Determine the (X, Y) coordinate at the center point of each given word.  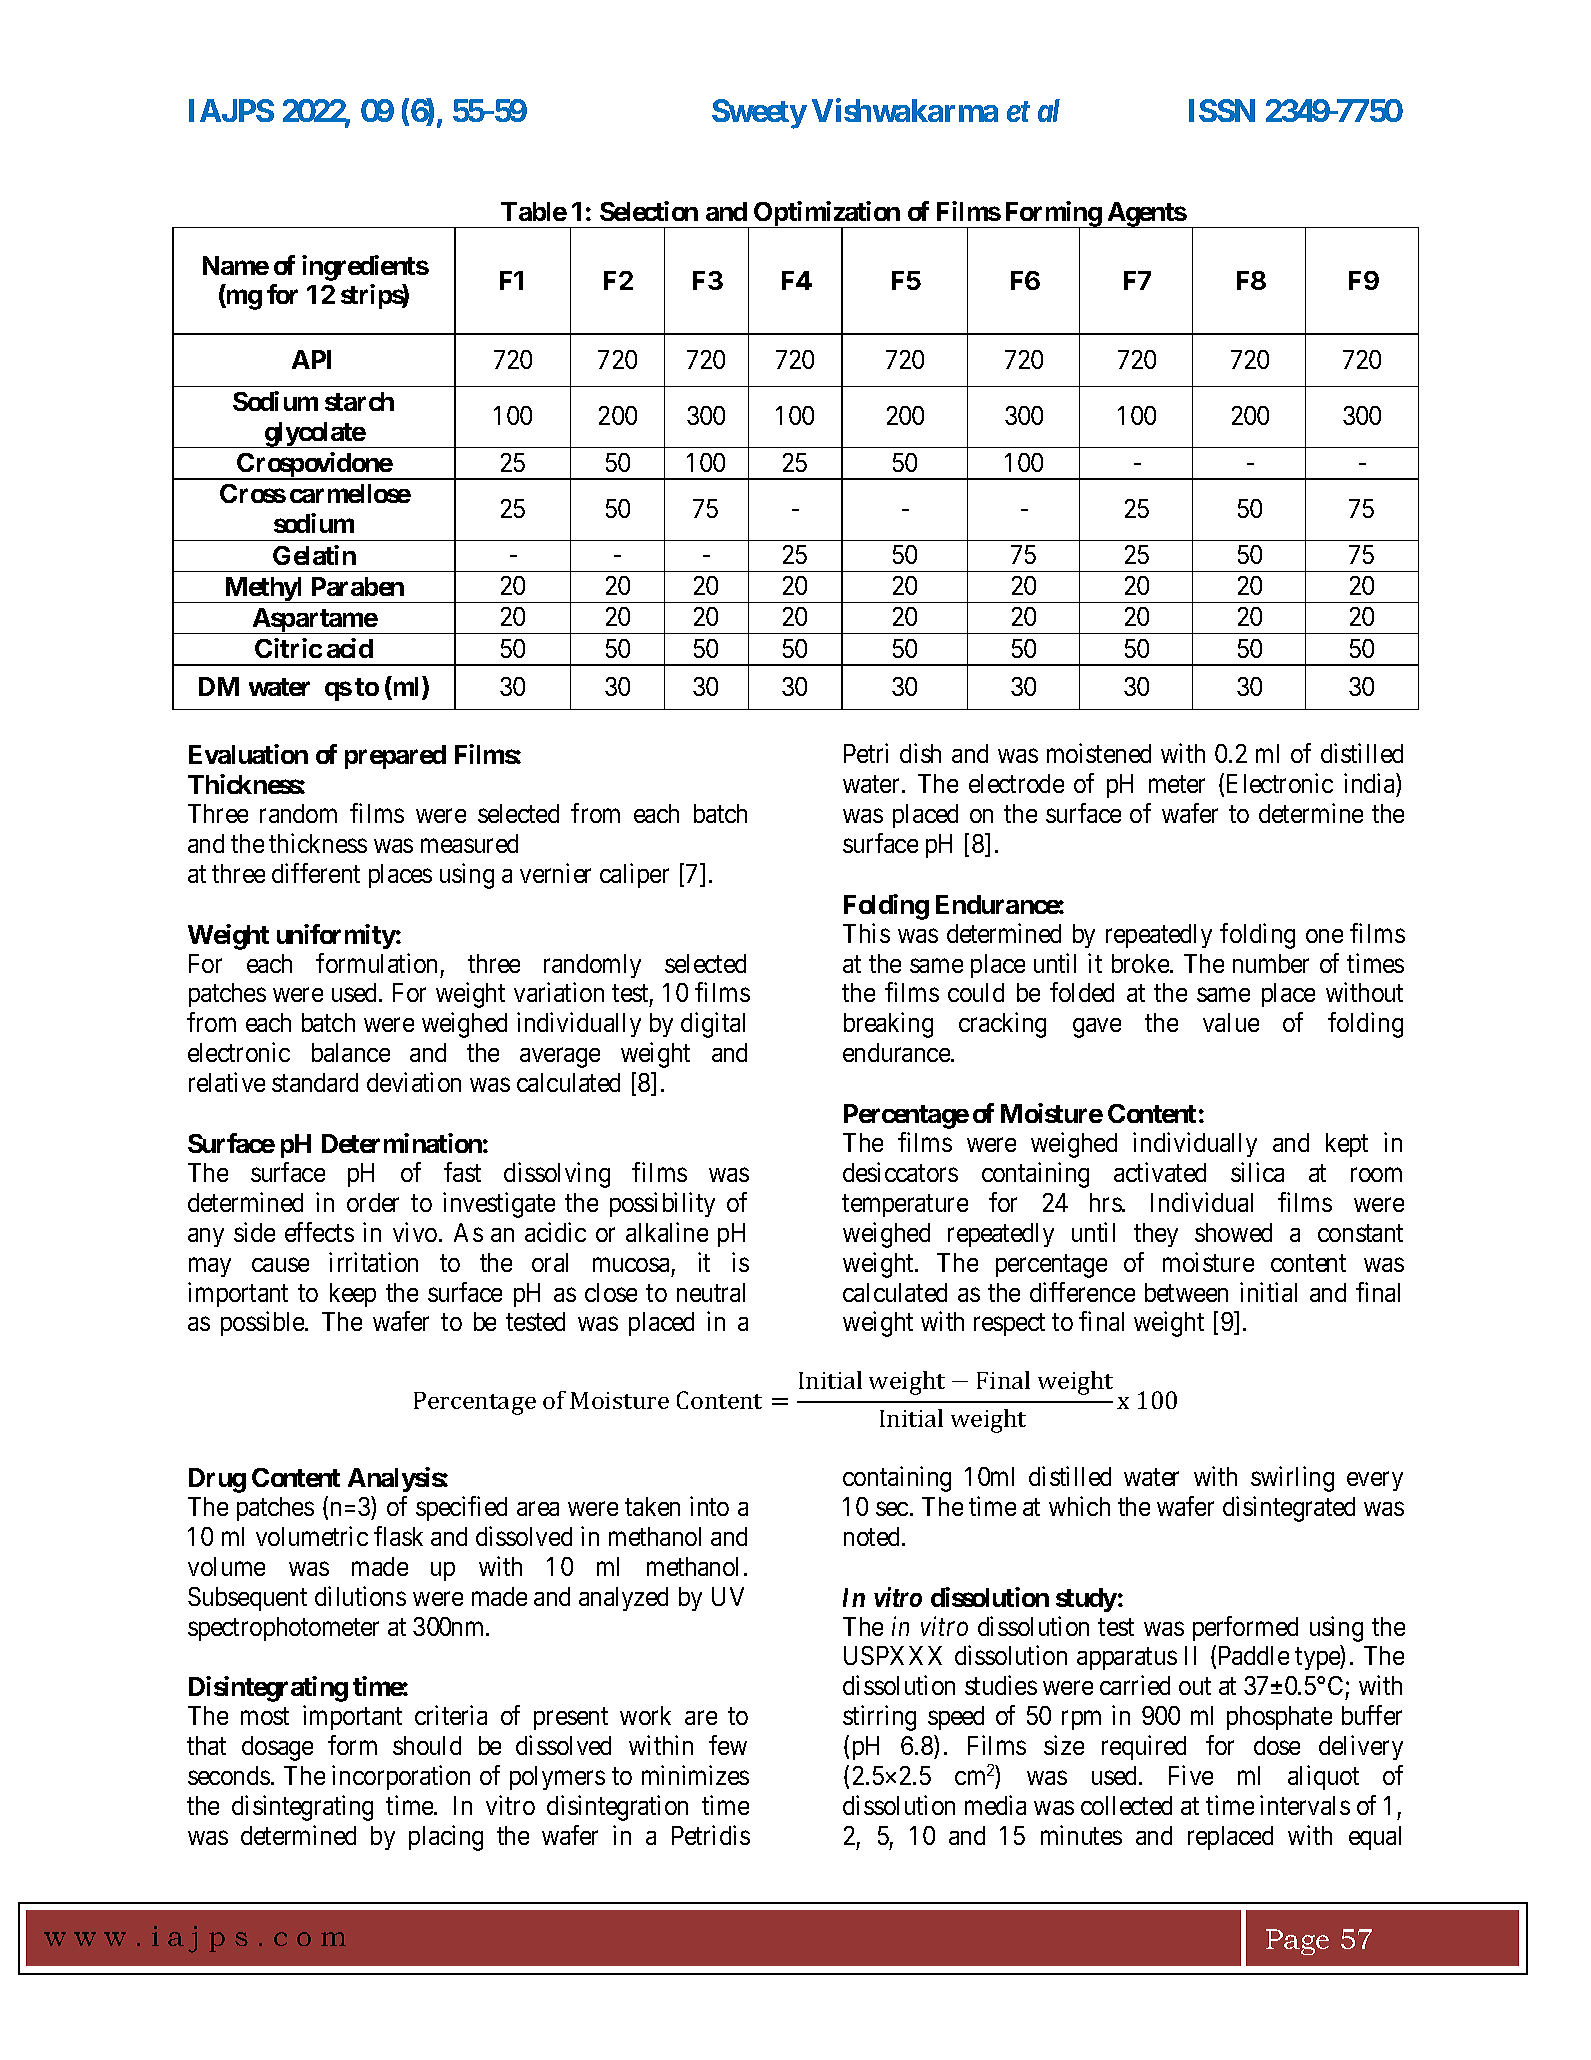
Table (534, 211)
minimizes (695, 1775)
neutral (711, 1292)
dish (920, 753)
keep (353, 1295)
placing (446, 1838)
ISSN (1222, 110)
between (1186, 1292)
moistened (1099, 753)
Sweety (759, 114)
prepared (395, 757)
